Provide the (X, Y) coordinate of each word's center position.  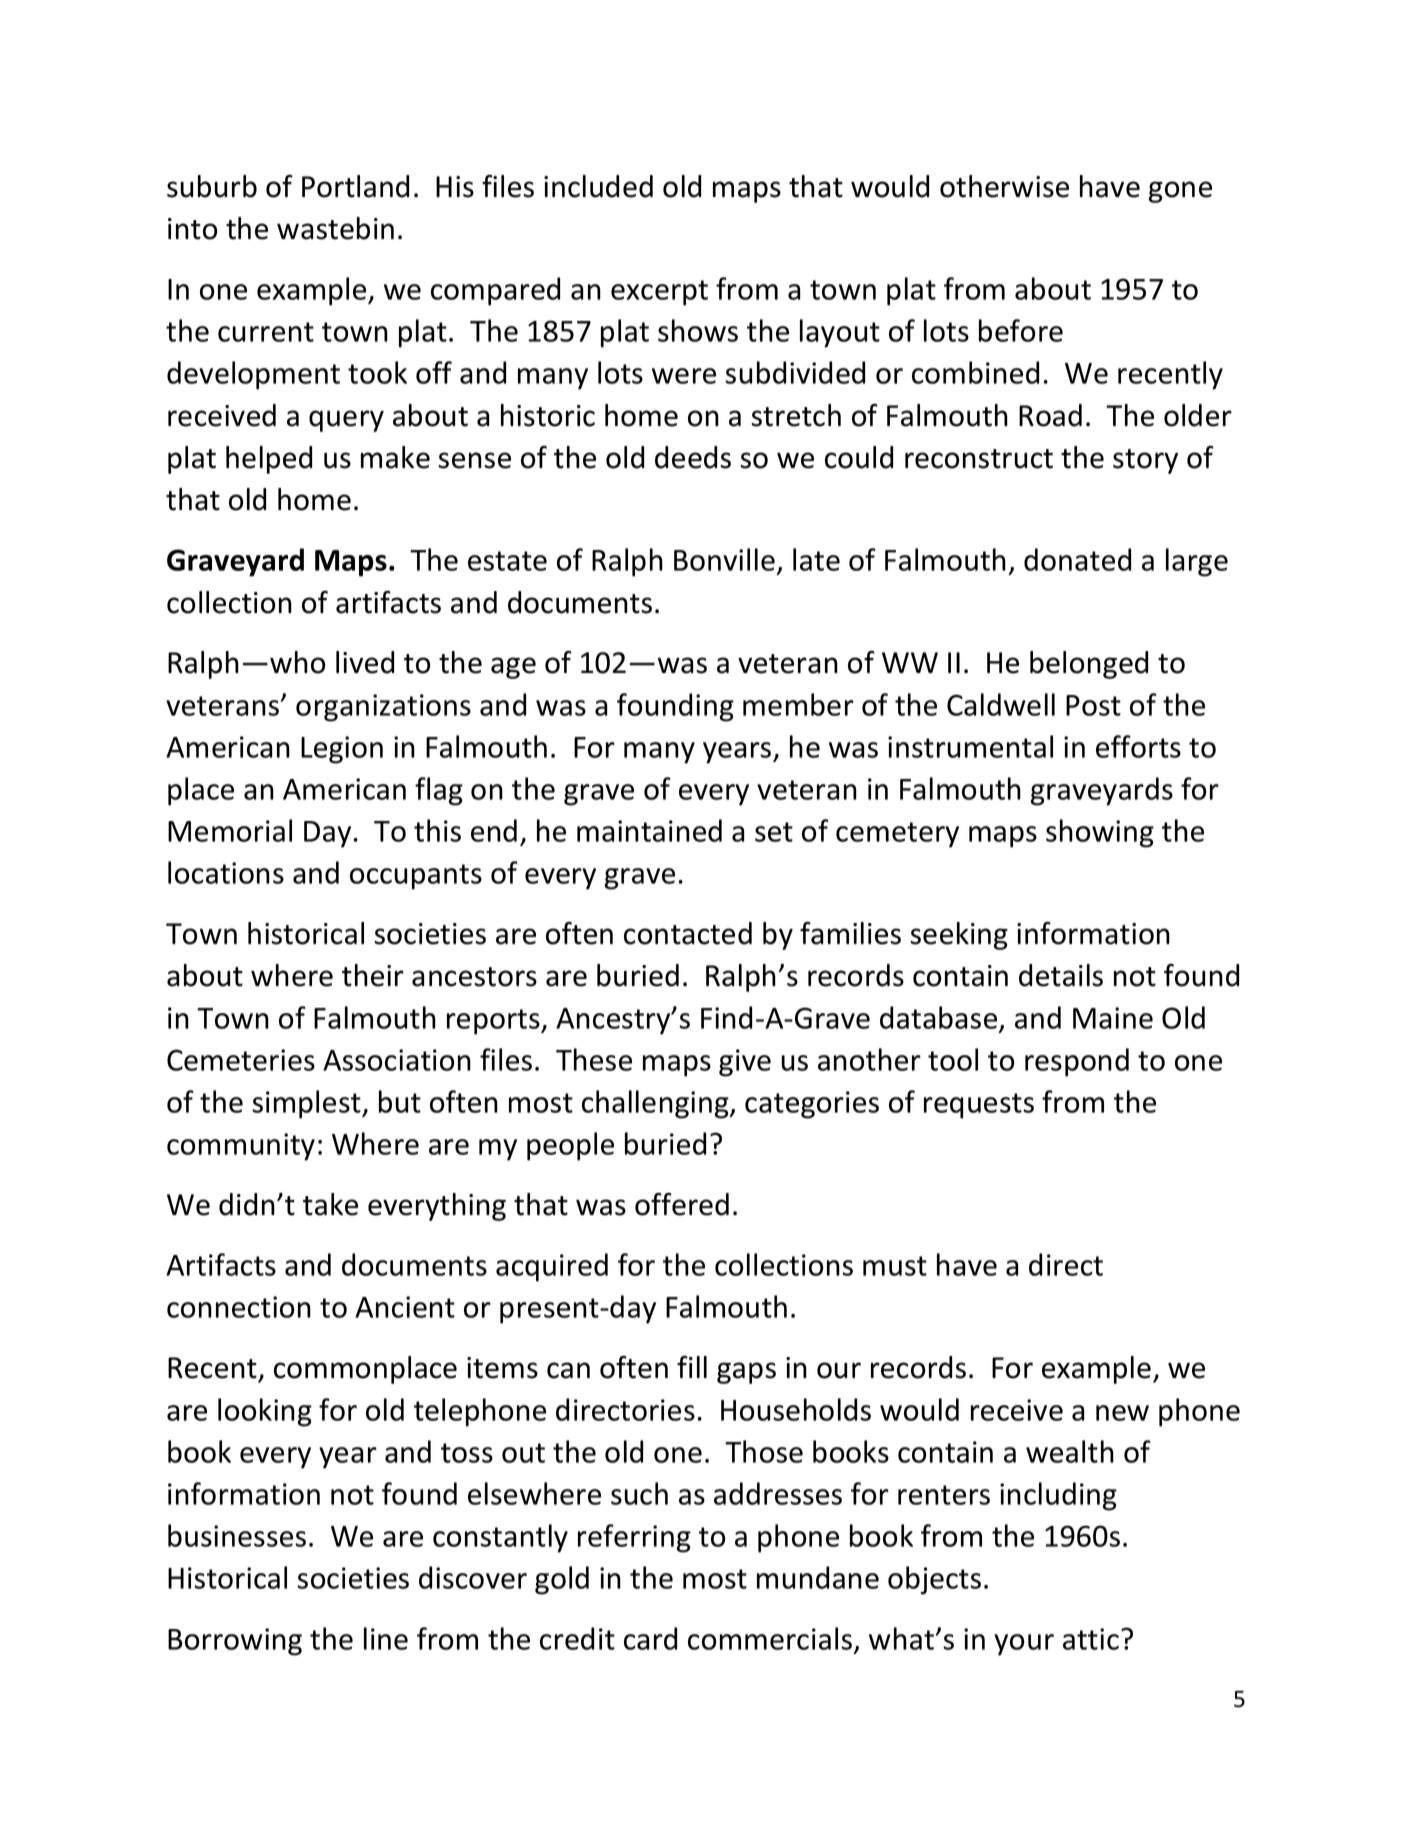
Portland (355, 186)
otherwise (1004, 186)
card (650, 1638)
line (386, 1638)
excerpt (659, 293)
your (1024, 1645)
